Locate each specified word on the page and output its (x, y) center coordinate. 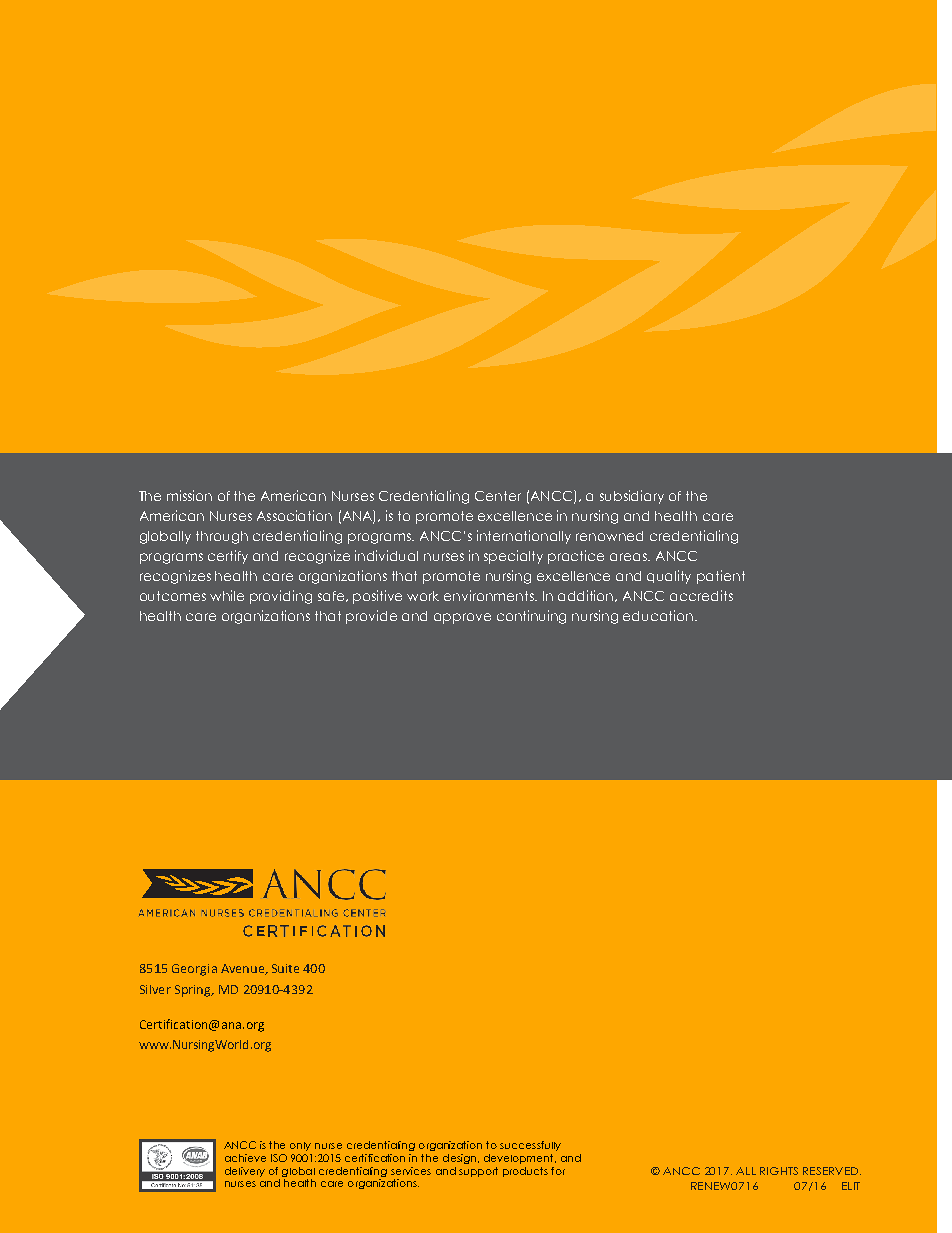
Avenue (244, 969)
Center (498, 496)
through (222, 537)
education (659, 615)
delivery (245, 1172)
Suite (285, 968)
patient (721, 577)
